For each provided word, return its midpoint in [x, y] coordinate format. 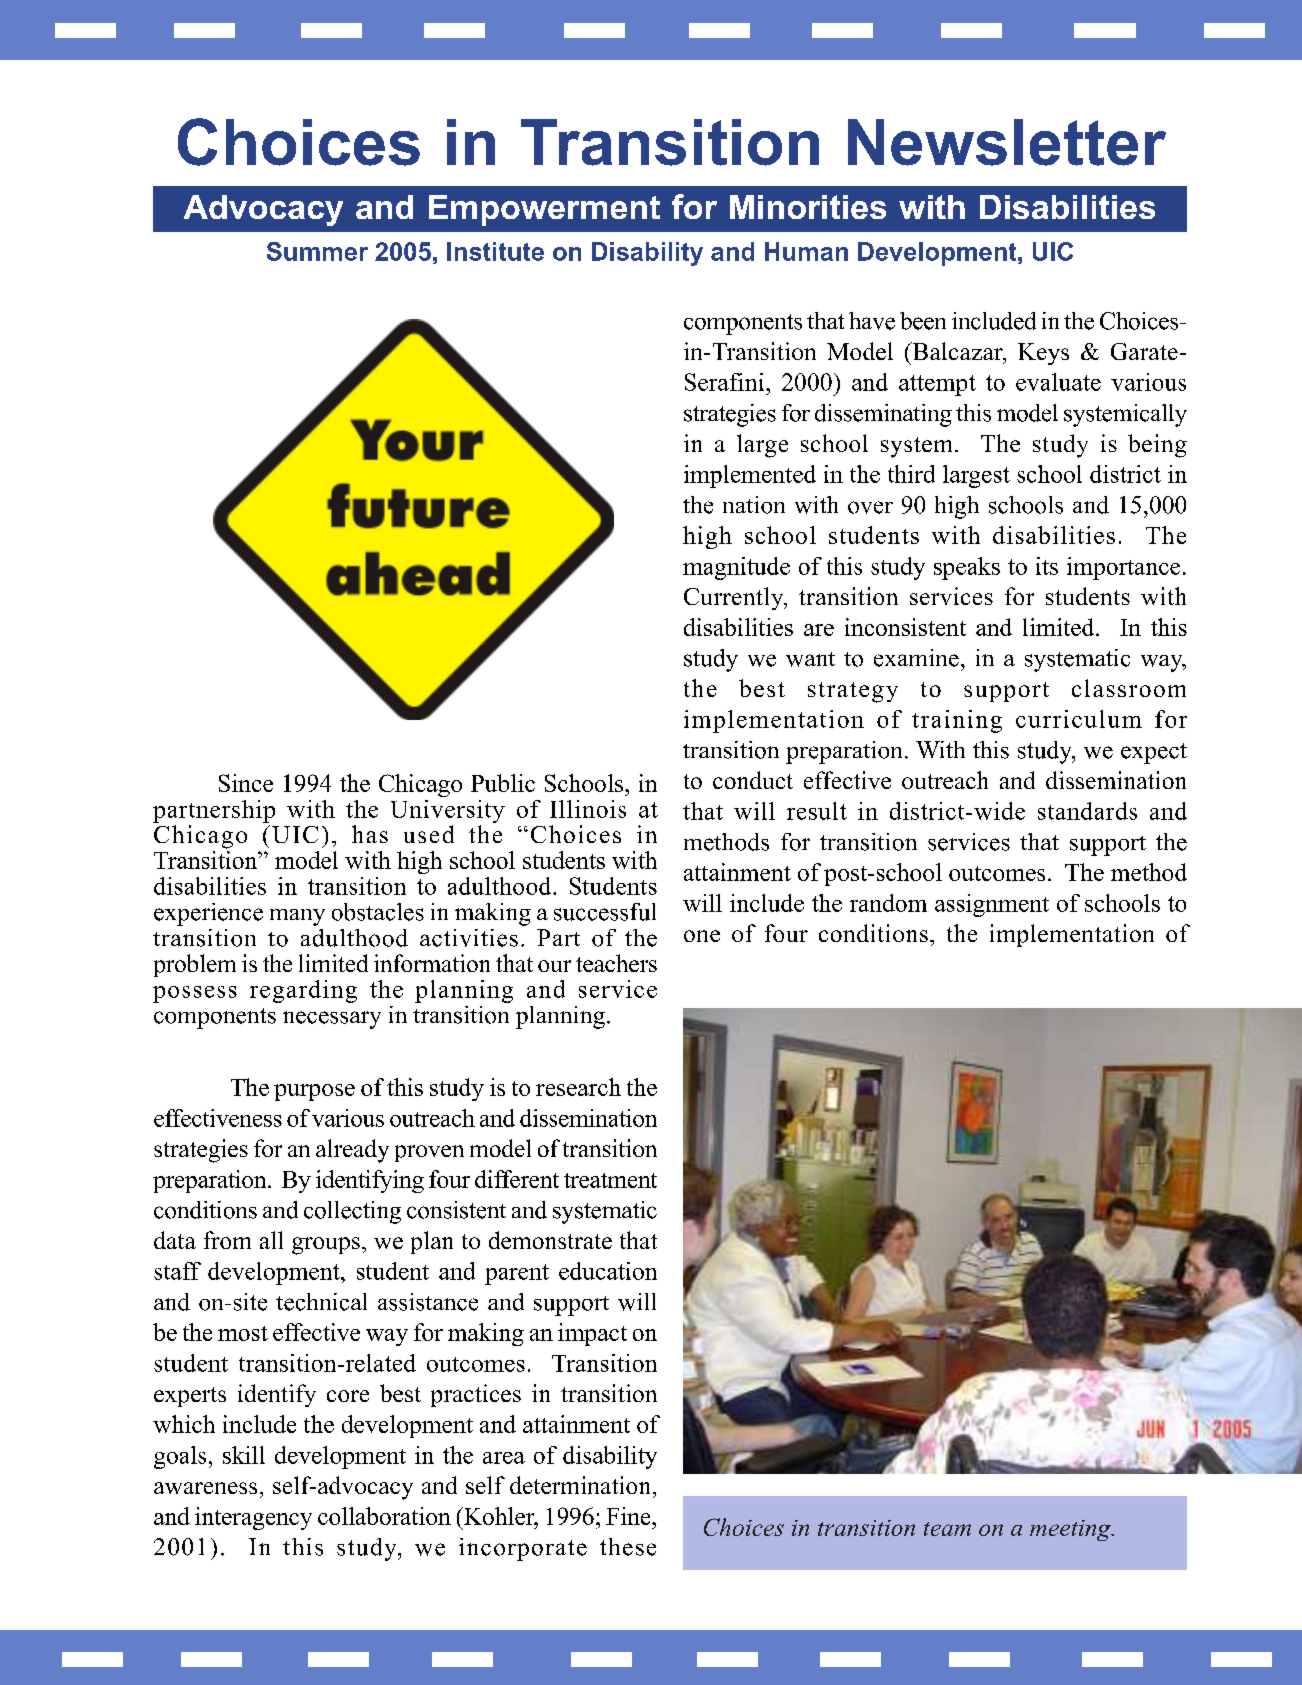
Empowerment [544, 210]
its [1047, 566]
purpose [314, 1092]
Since [246, 783]
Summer [317, 251]
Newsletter [1007, 142]
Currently [735, 598]
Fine [629, 1516]
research [578, 1087]
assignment [992, 905]
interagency [253, 1518]
